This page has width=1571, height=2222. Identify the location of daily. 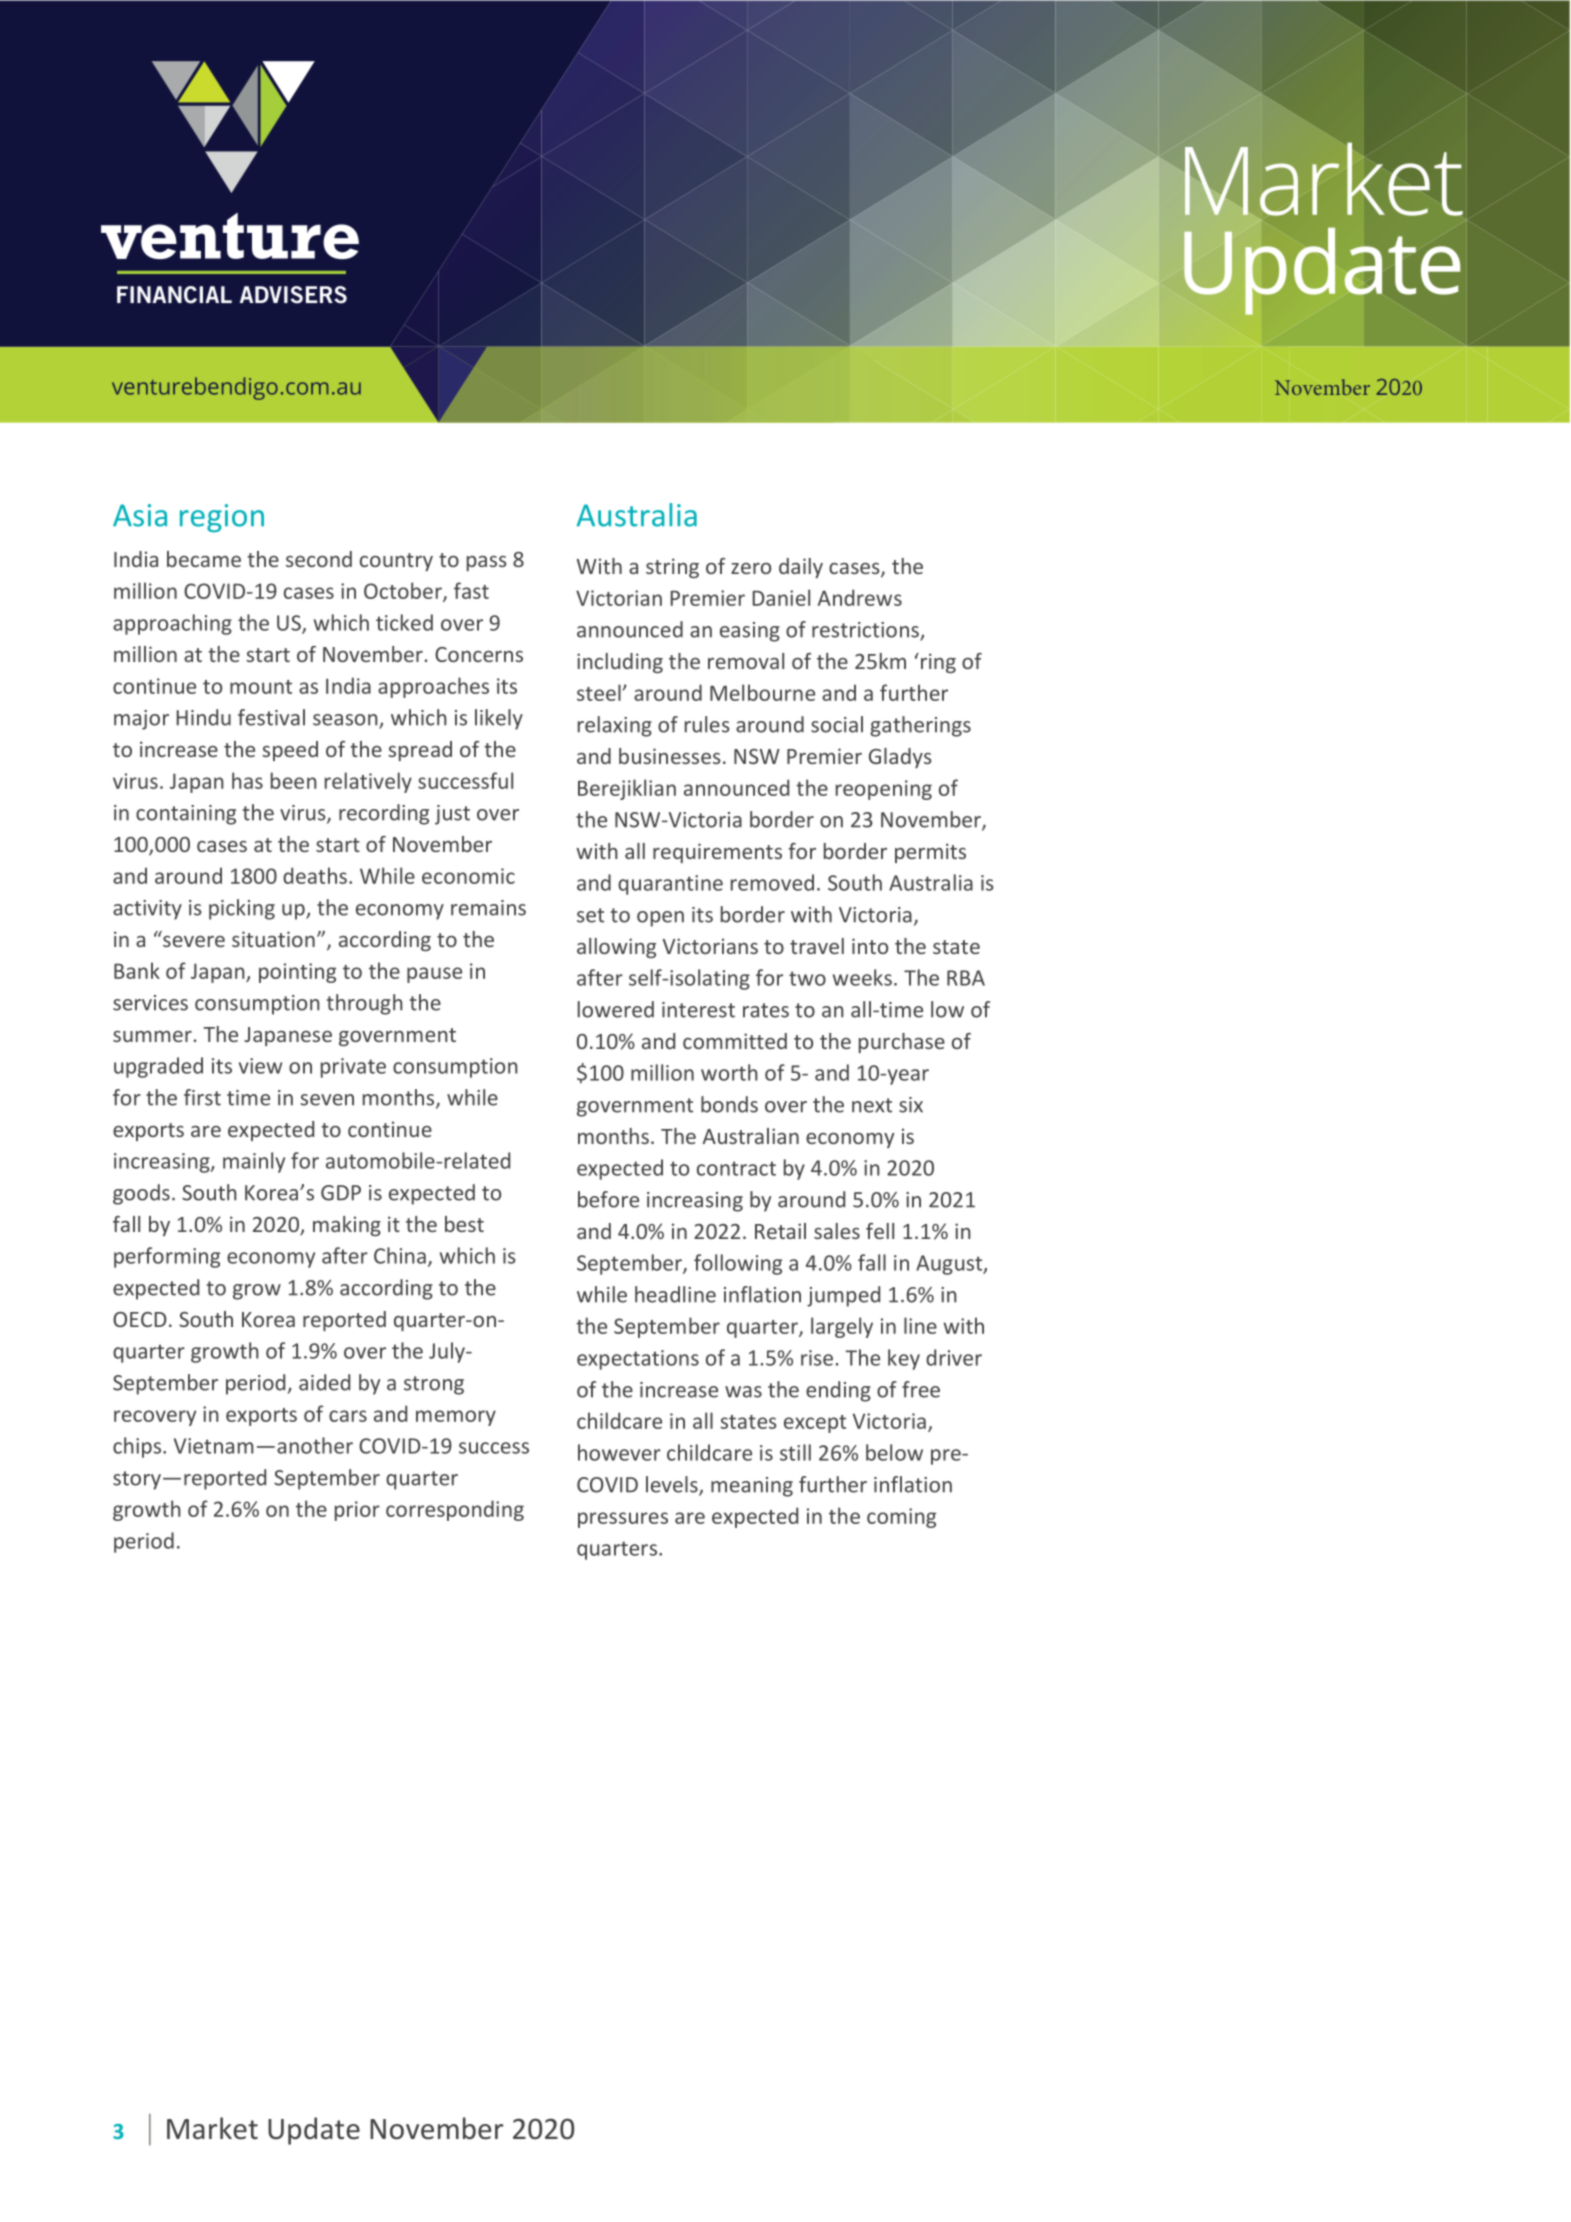
(801, 568).
